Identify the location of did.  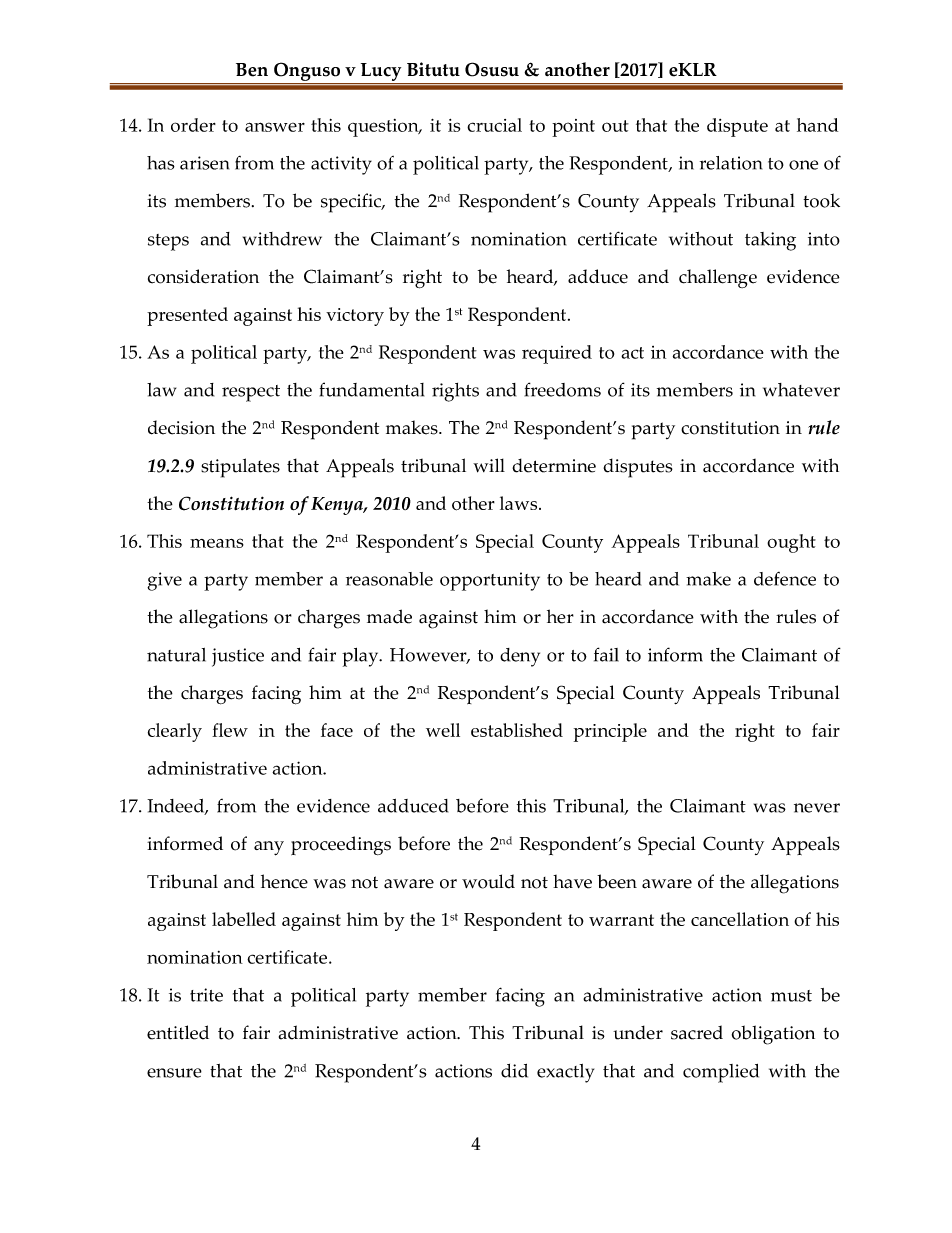
(514, 1071).
